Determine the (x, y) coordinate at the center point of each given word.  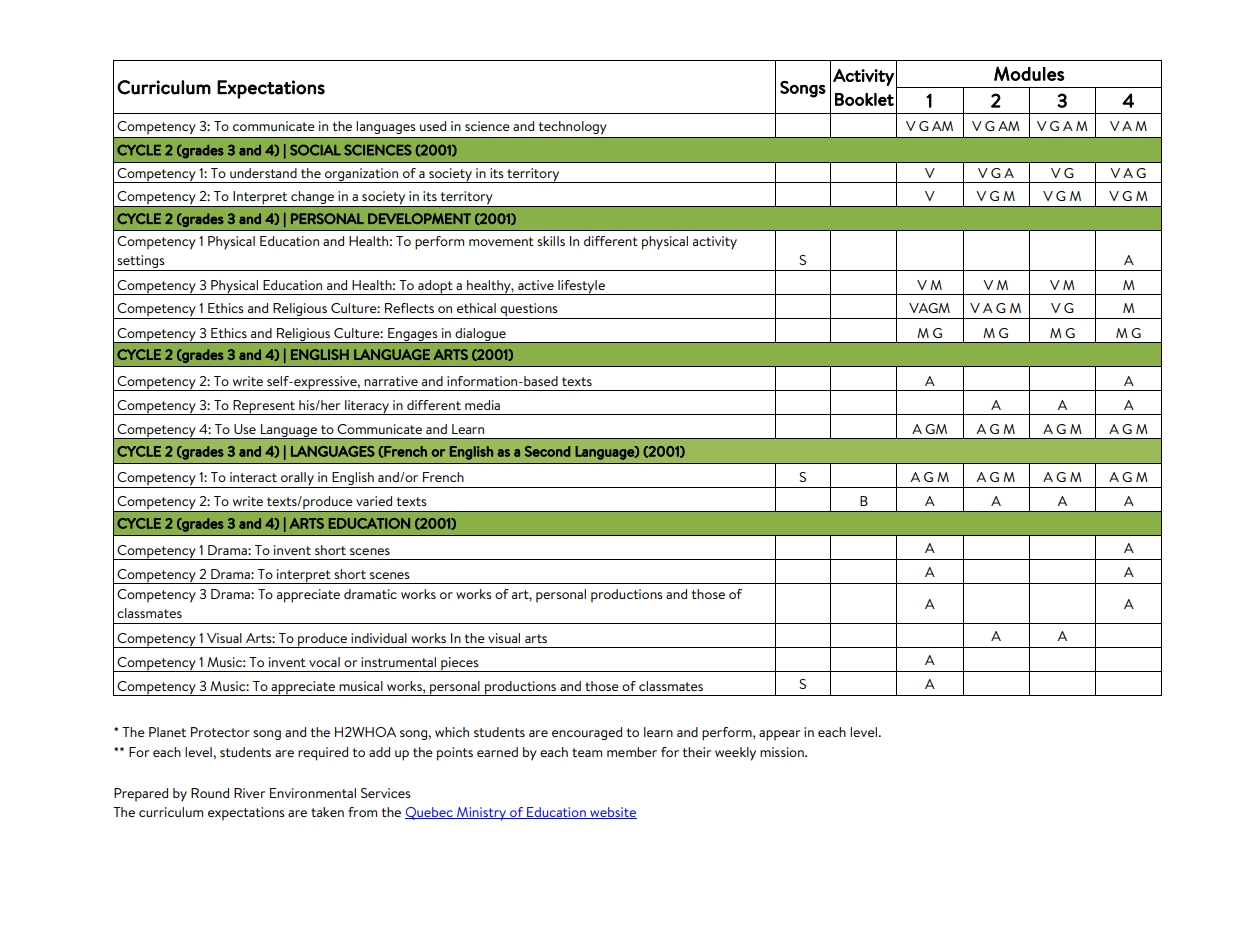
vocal (324, 662)
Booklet (864, 99)
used (433, 126)
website (612, 813)
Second (547, 451)
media (482, 405)
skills (551, 241)
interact (253, 477)
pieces (460, 664)
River (249, 793)
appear (779, 735)
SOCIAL (315, 150)
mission (783, 752)
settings (141, 263)
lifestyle (581, 287)
